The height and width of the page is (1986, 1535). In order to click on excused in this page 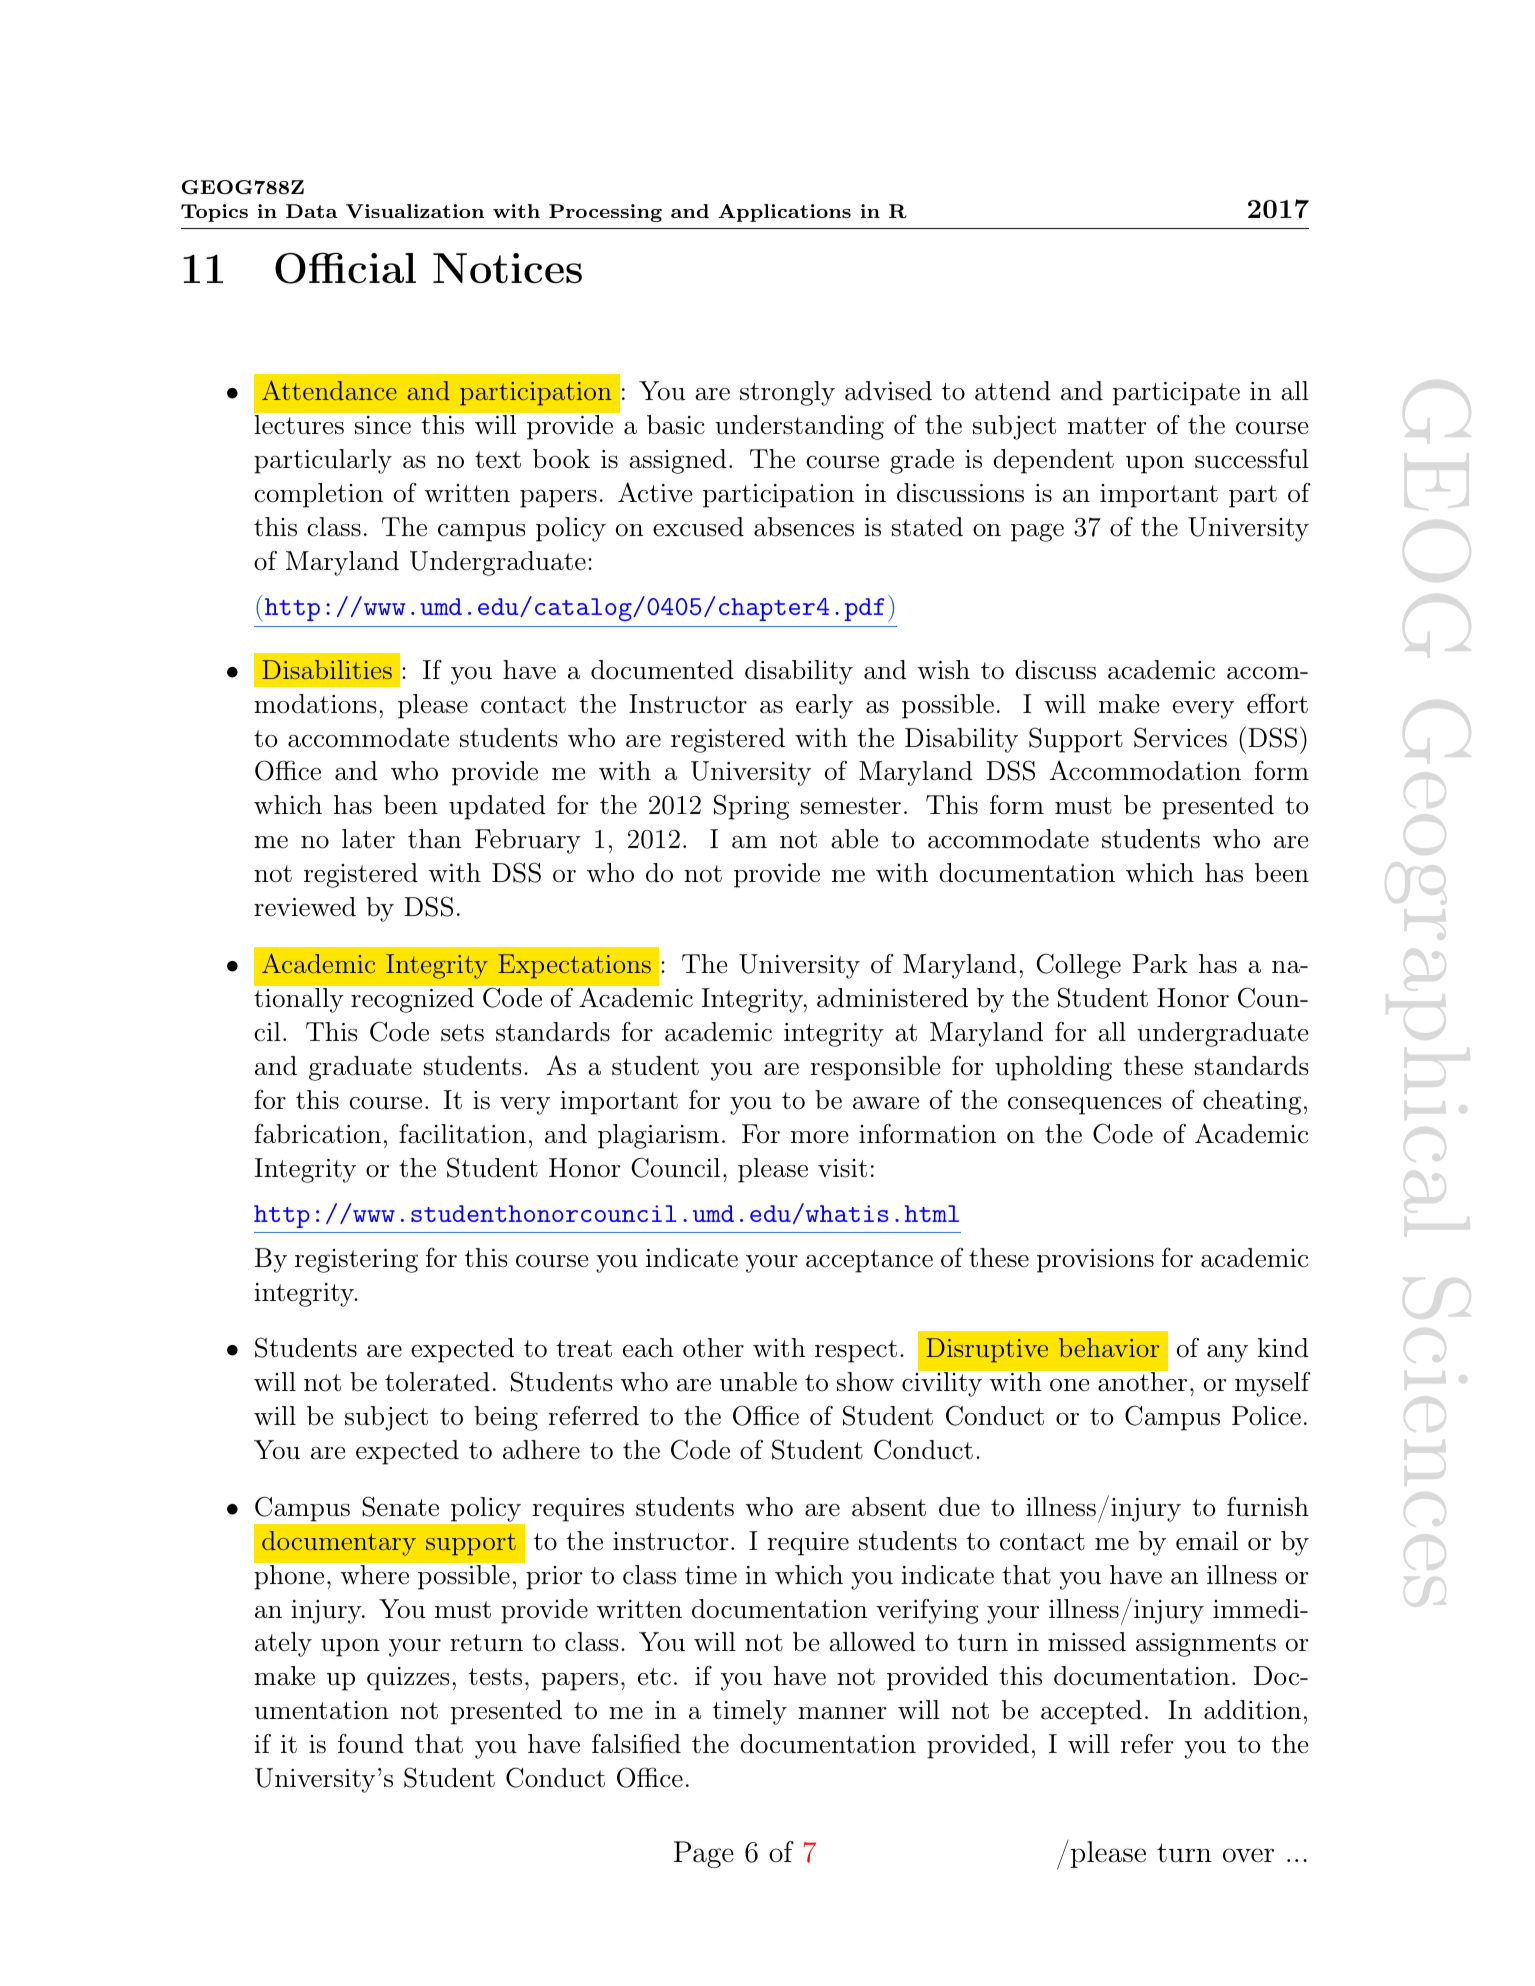, I will do `click(698, 527)`.
